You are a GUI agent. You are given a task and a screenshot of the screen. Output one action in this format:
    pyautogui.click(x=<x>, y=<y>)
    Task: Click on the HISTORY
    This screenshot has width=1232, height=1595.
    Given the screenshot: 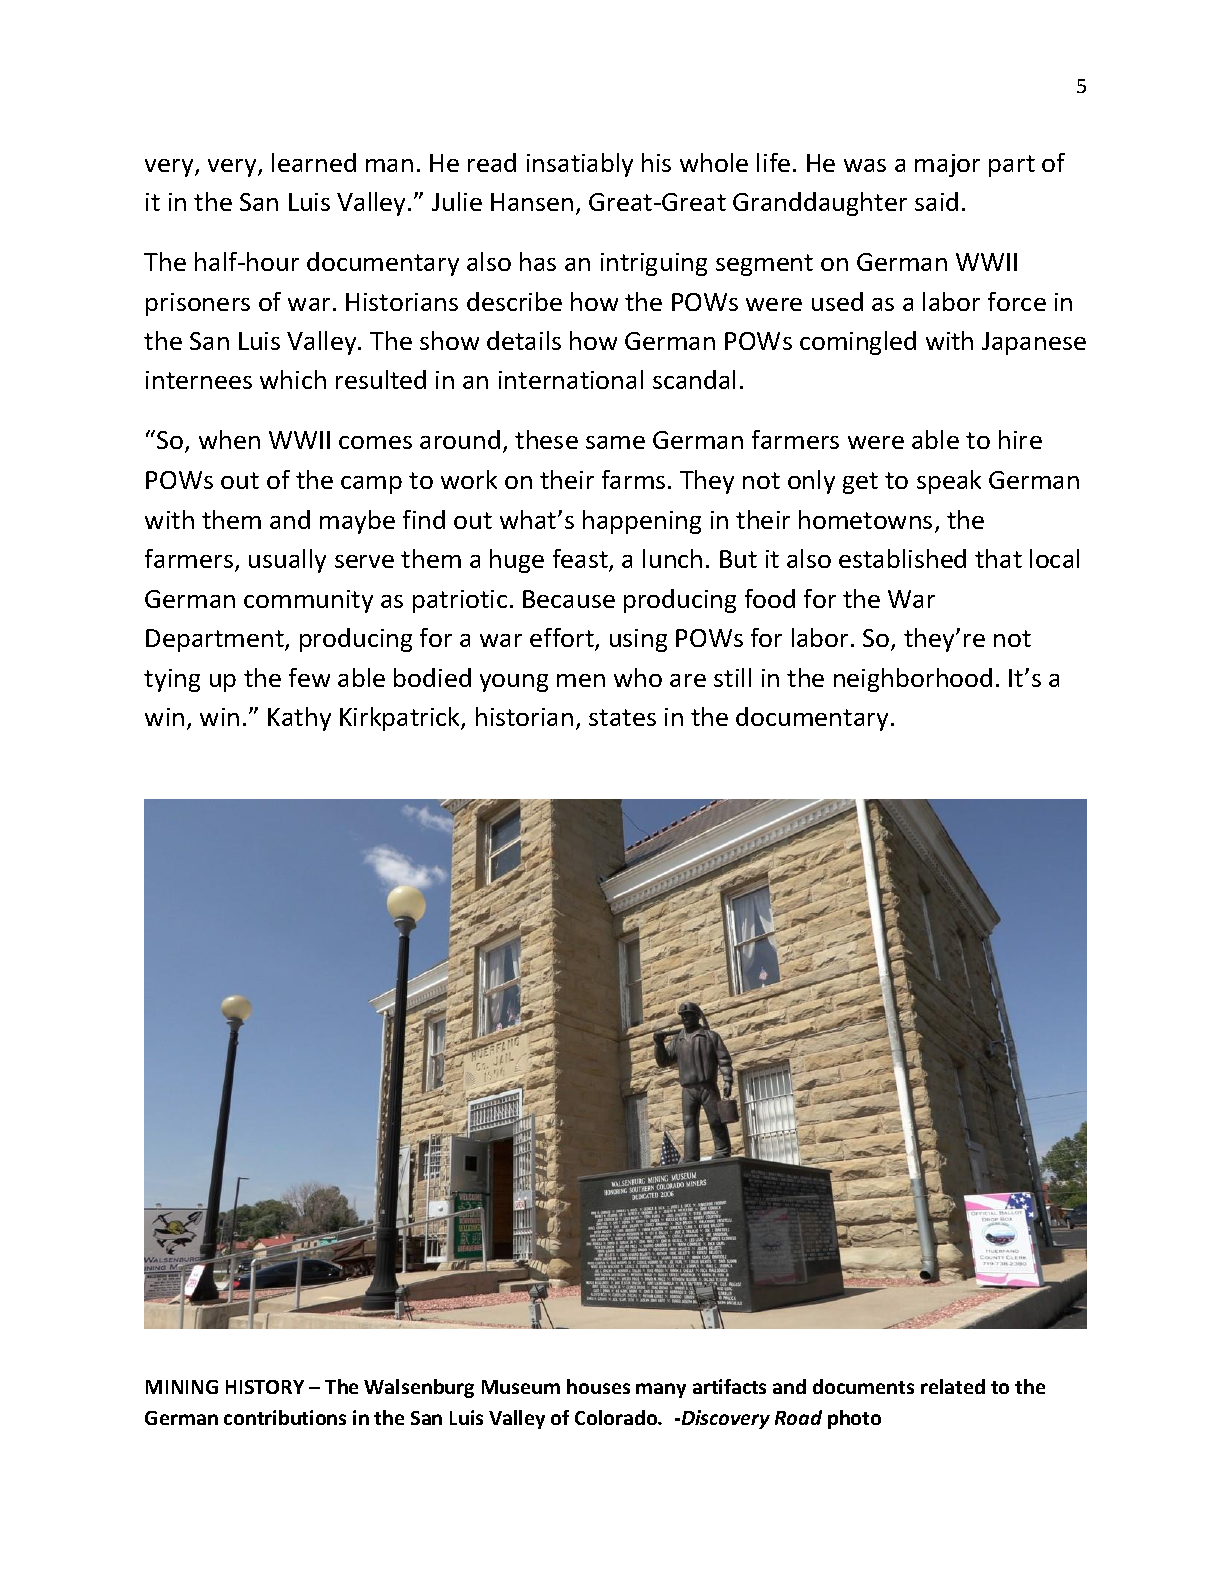 What is the action you would take?
    pyautogui.click(x=265, y=1387)
